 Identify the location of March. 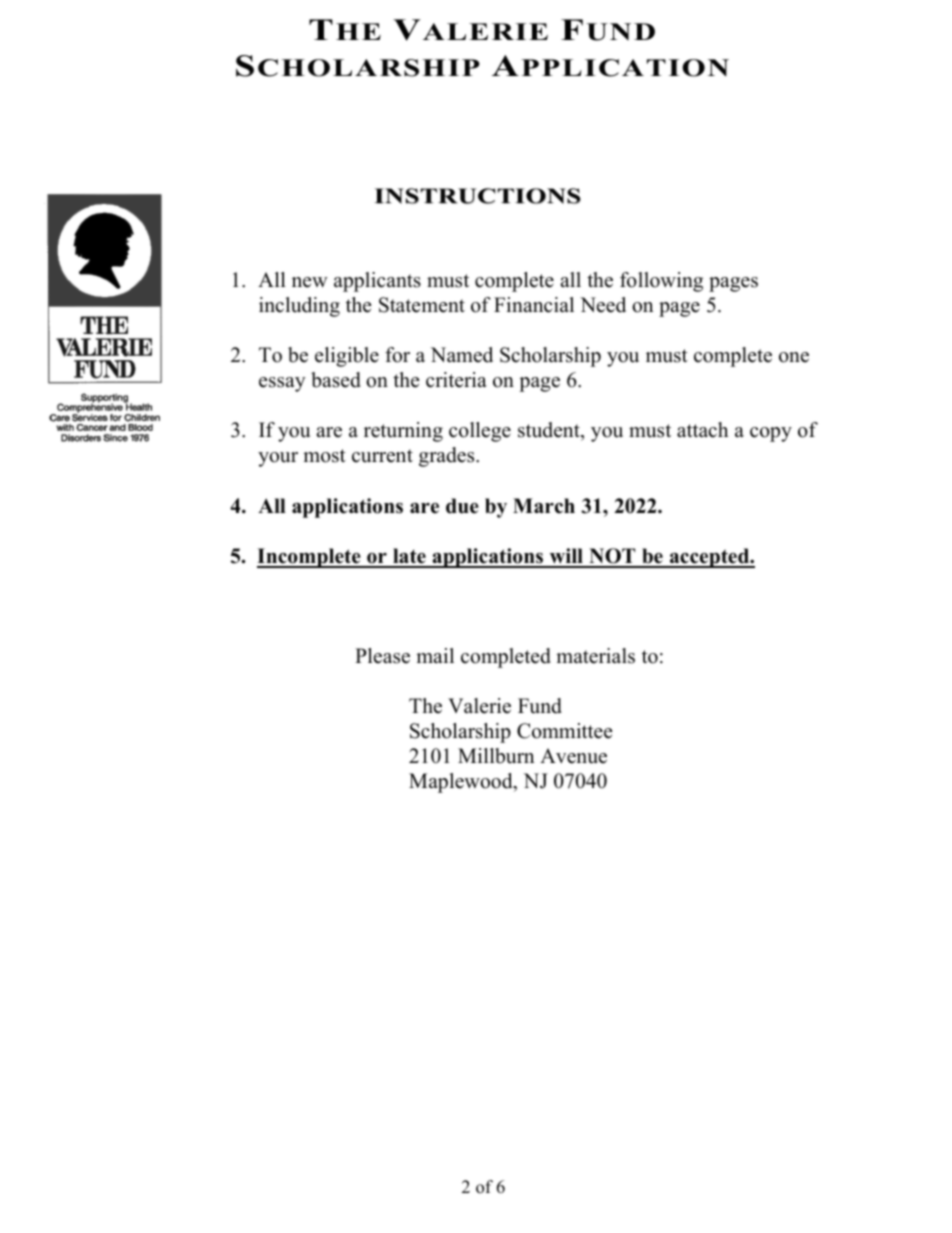
(544, 506).
